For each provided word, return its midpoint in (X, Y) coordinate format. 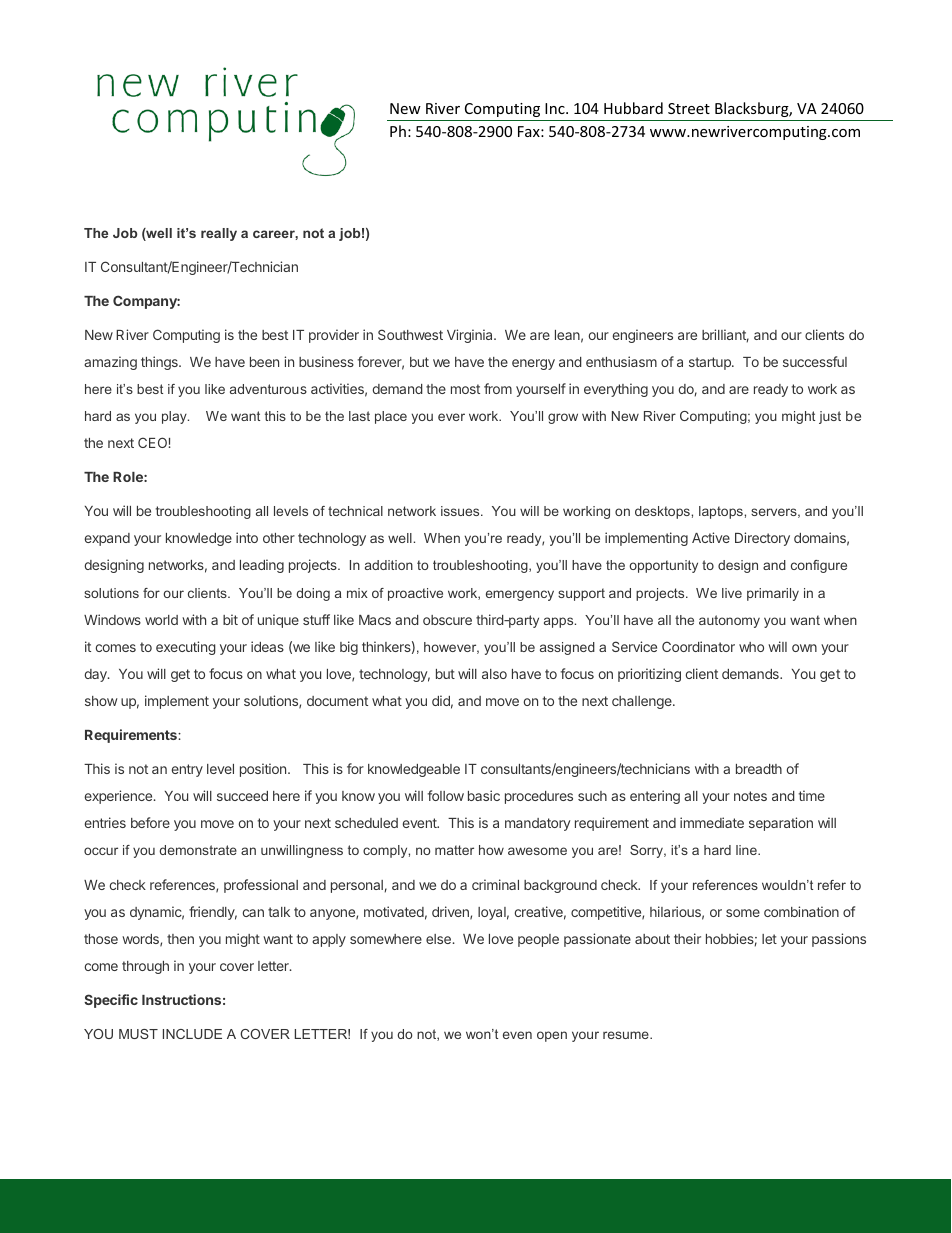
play (175, 417)
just (830, 417)
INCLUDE (192, 1034)
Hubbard (633, 108)
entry (187, 770)
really (219, 234)
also (494, 674)
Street (689, 108)
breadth (759, 769)
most (465, 389)
